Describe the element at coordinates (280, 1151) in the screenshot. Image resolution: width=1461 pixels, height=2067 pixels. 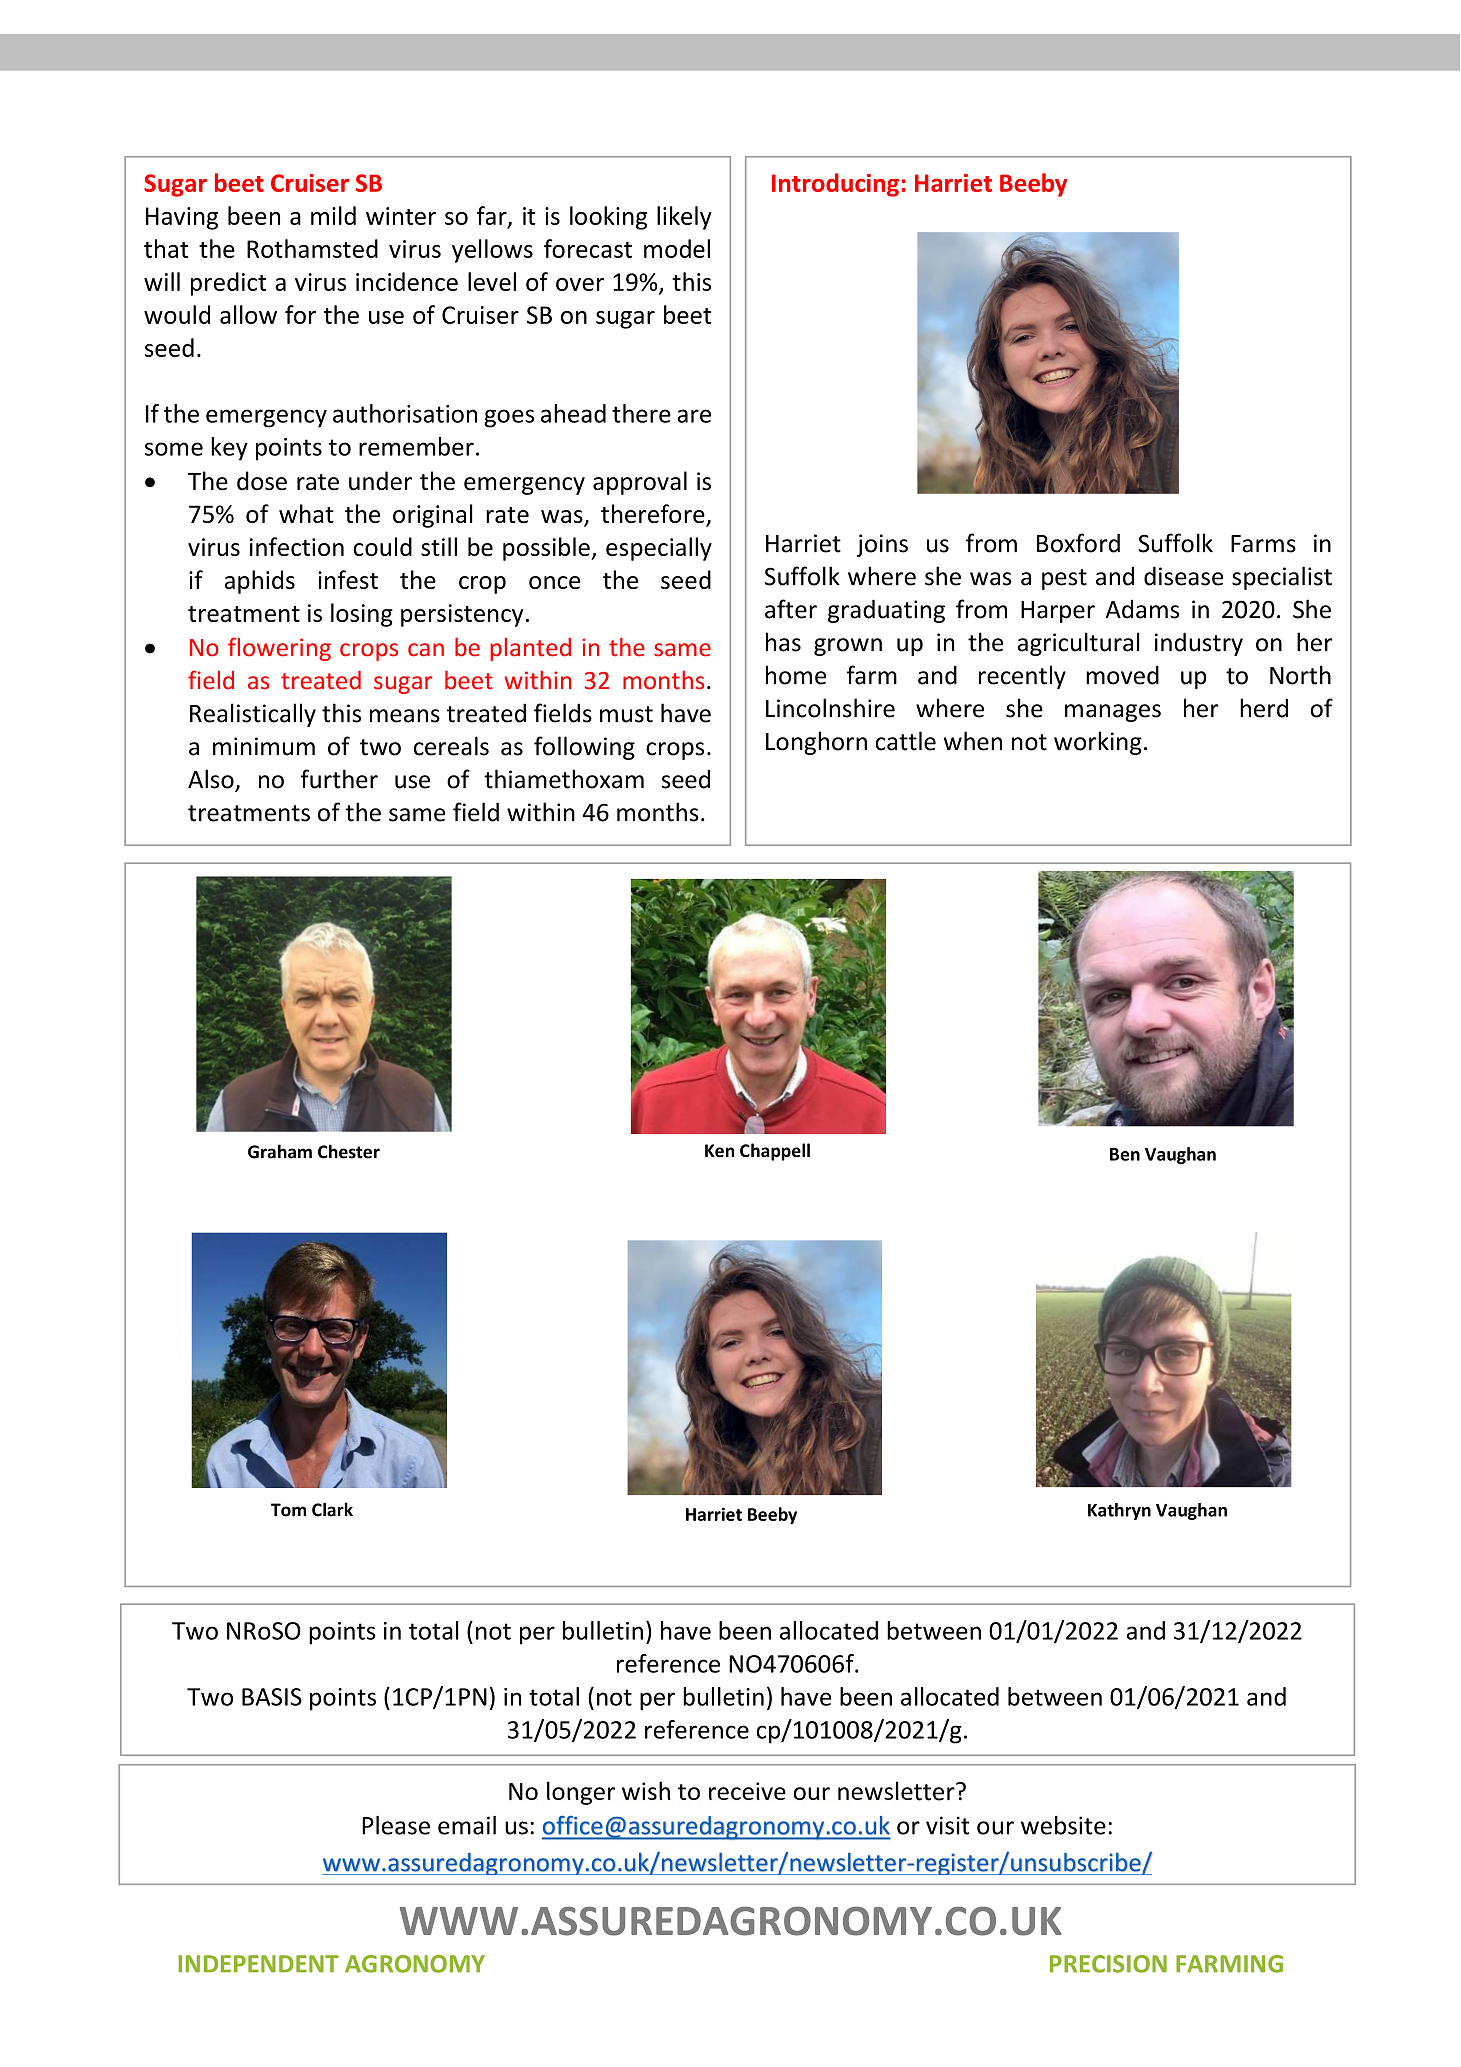
I see `Graham` at that location.
